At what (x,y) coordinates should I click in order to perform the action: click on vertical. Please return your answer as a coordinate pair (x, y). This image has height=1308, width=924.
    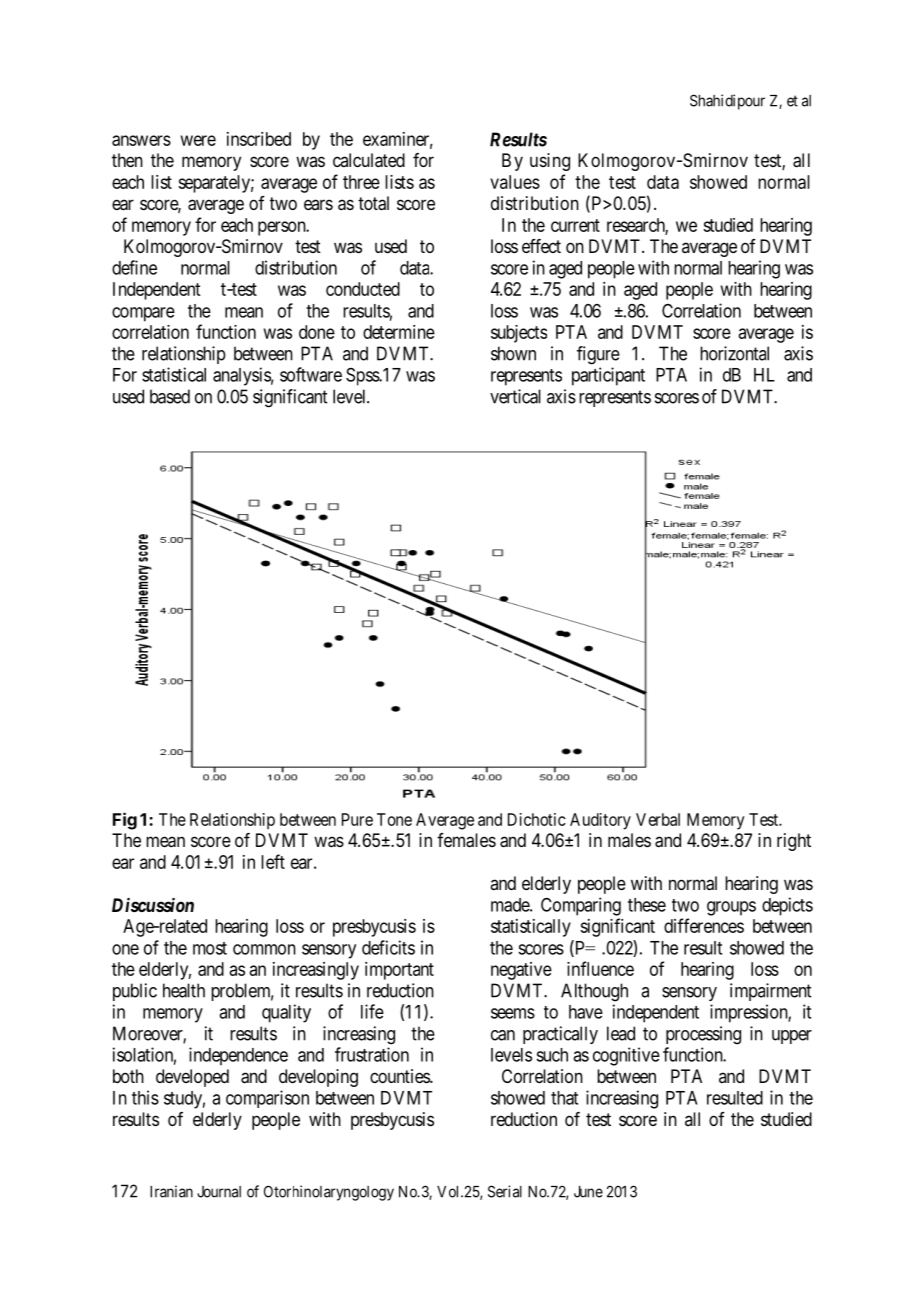
    Looking at the image, I should click on (515, 396).
